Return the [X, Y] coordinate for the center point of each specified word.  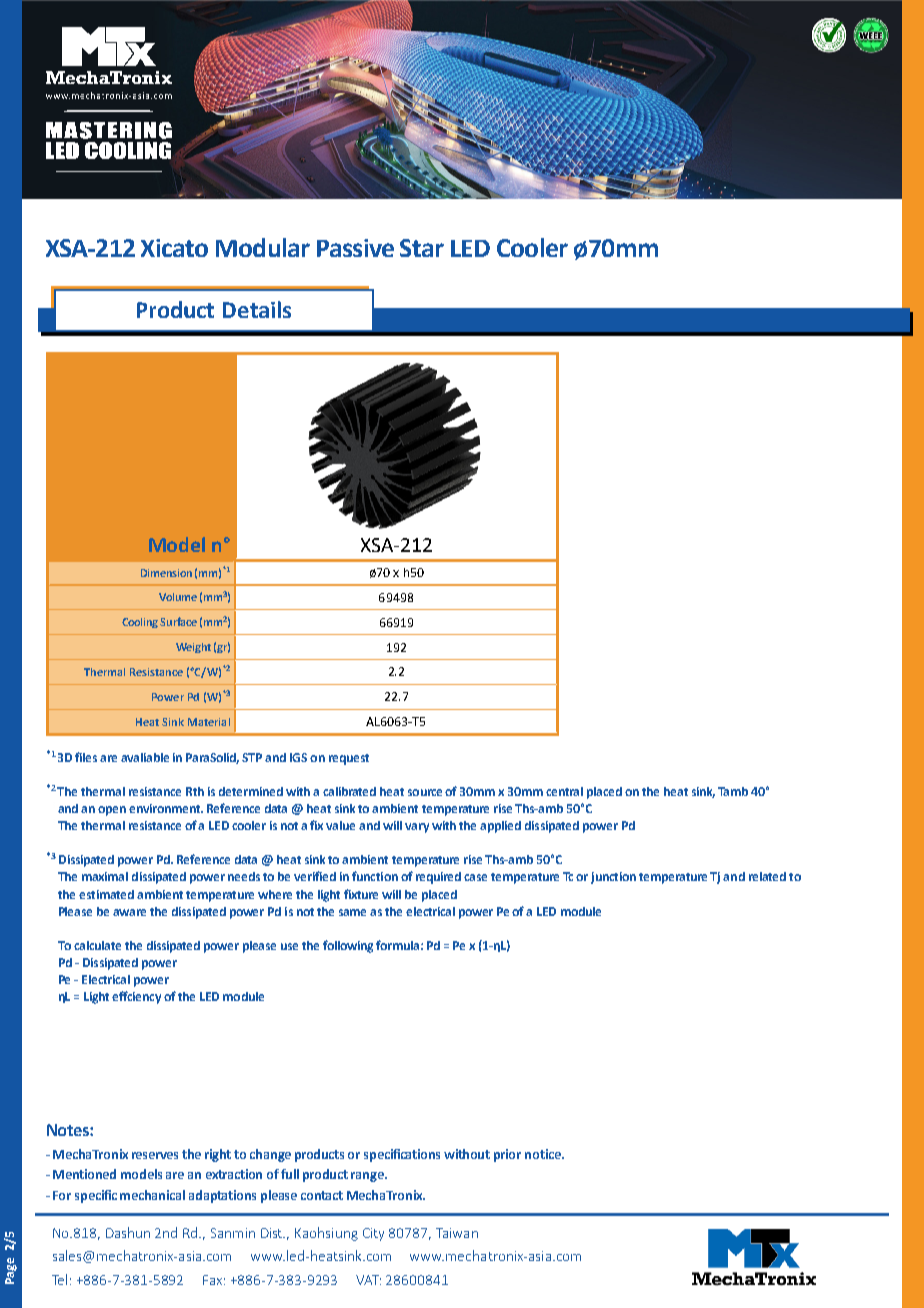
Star [422, 248]
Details [257, 309]
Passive [355, 248]
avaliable [145, 757]
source [425, 792]
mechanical [152, 1195]
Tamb [733, 791]
